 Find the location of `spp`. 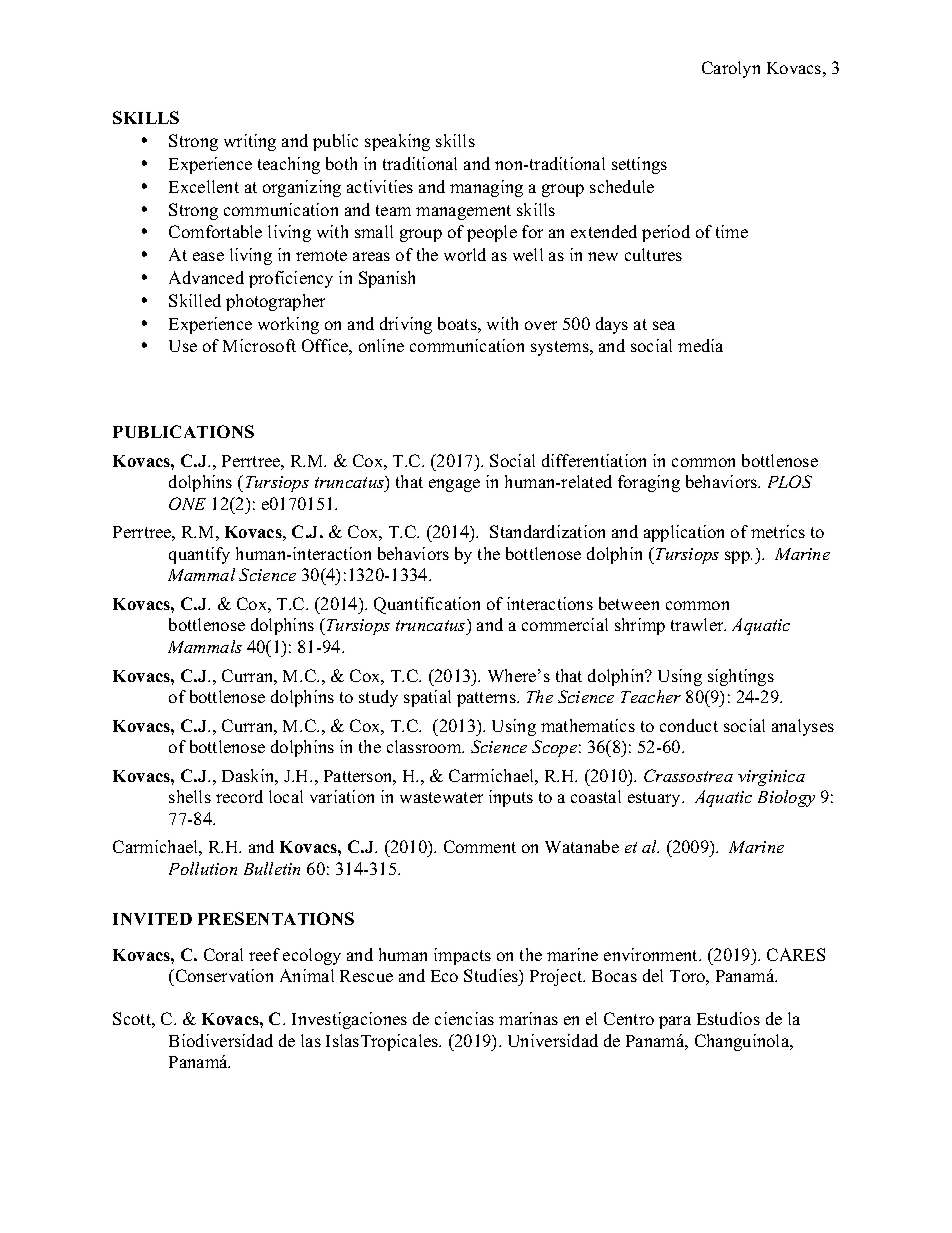

spp is located at coordinates (738, 557).
